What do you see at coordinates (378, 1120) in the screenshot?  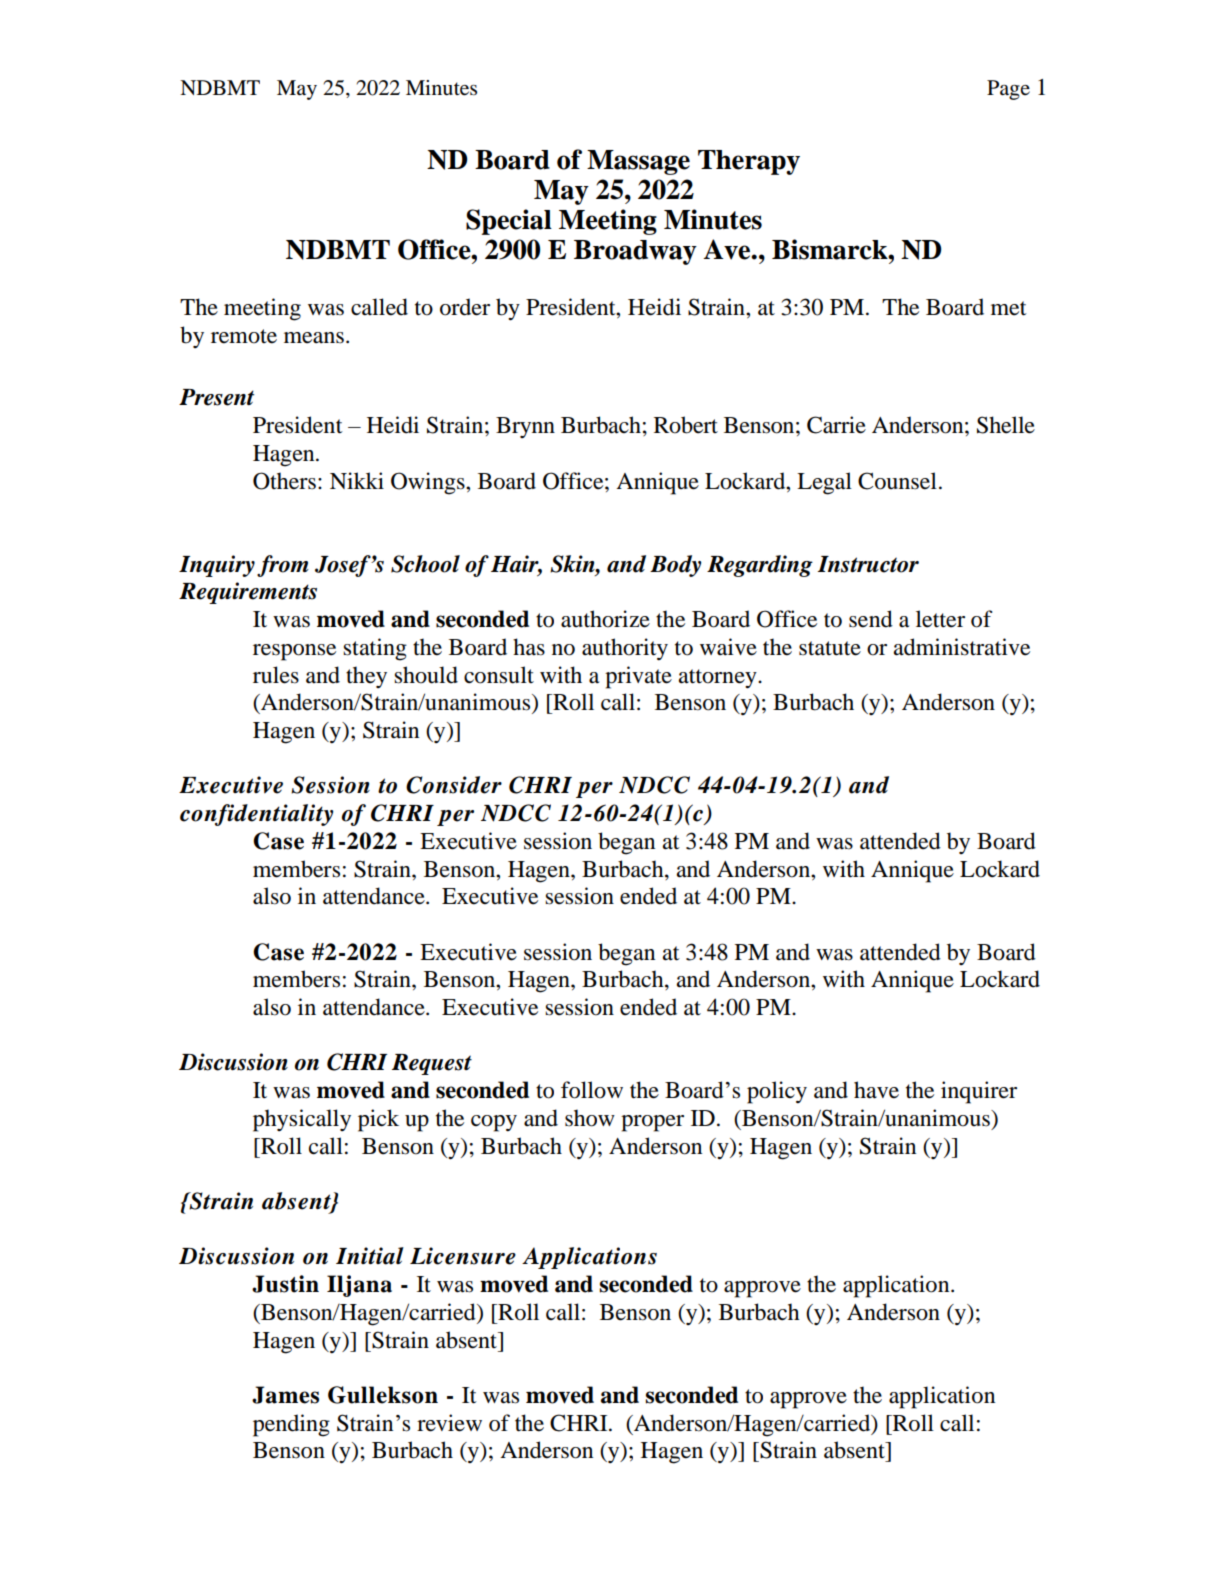 I see `pick` at bounding box center [378, 1120].
